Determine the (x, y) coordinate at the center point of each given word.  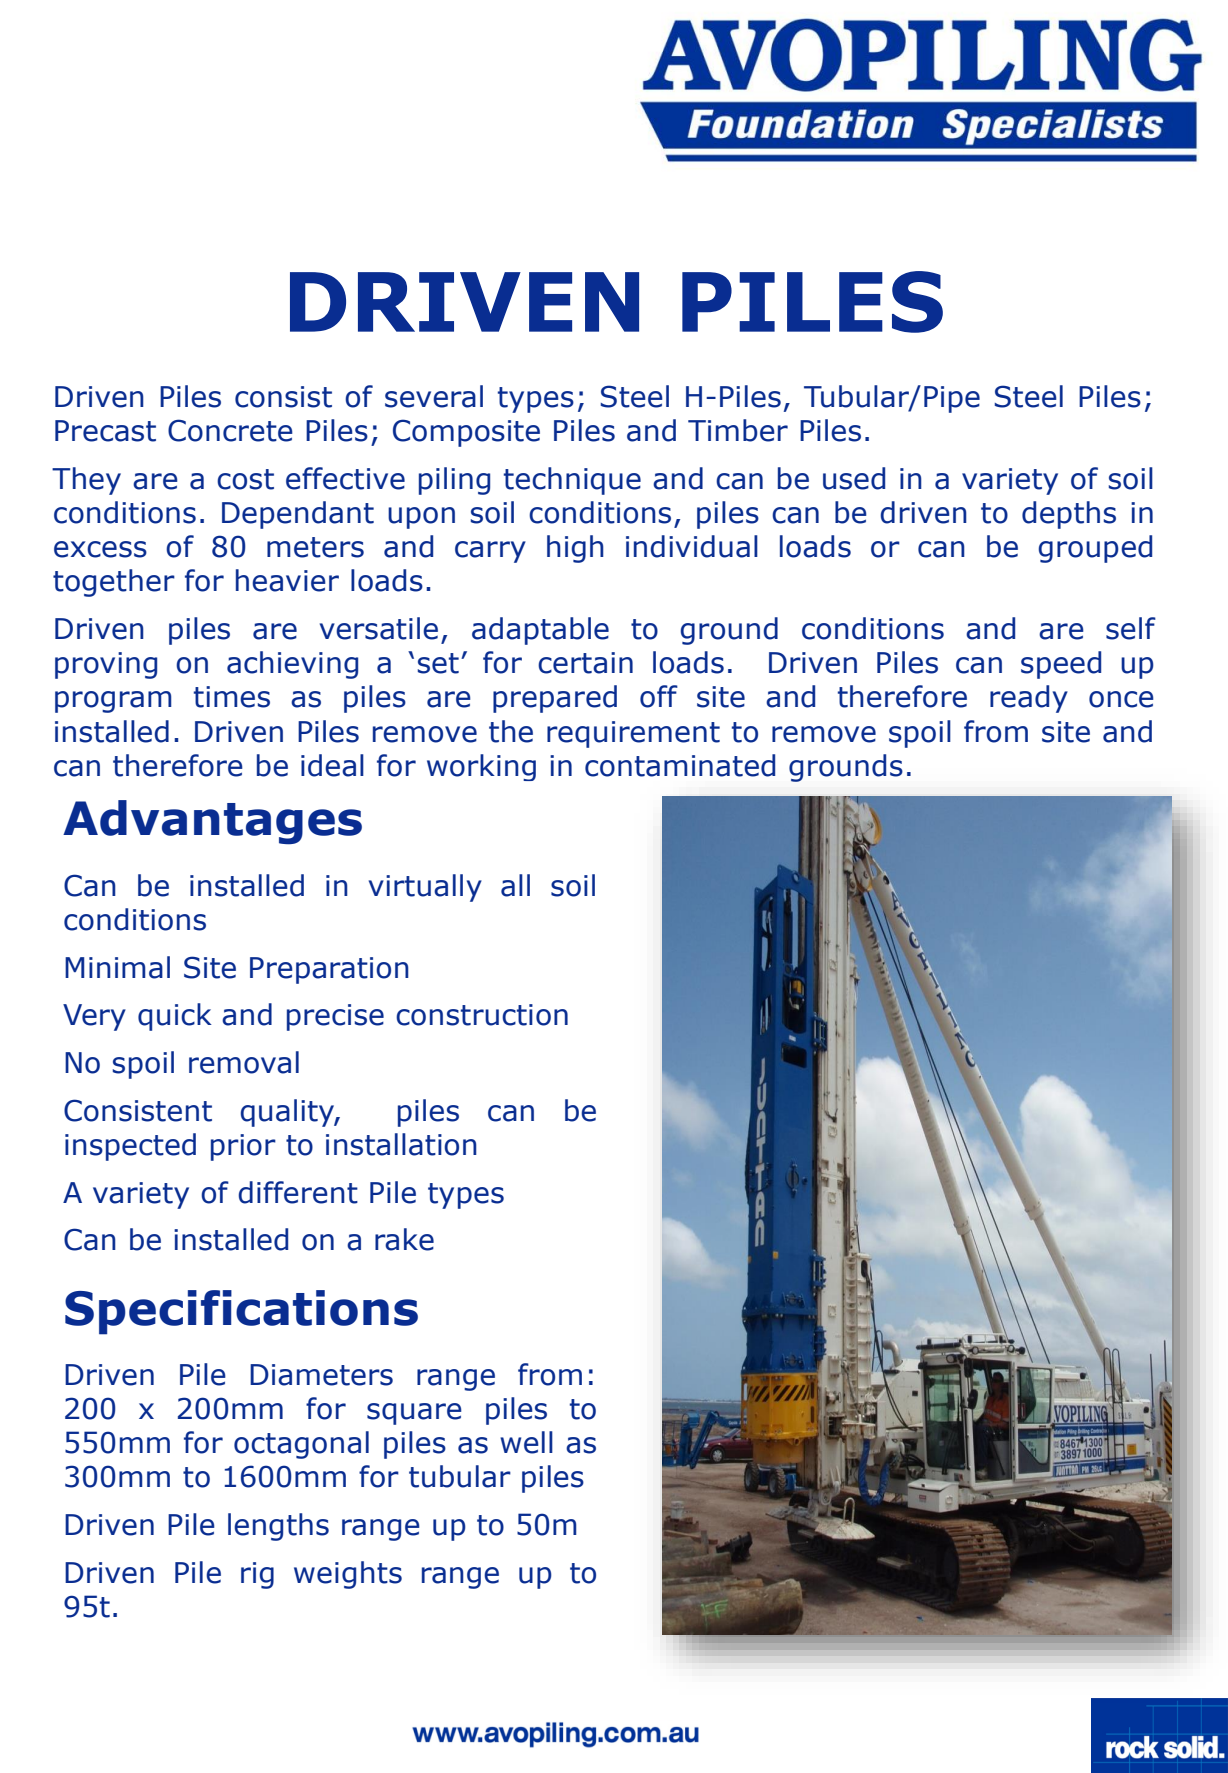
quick (175, 1017)
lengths (278, 1527)
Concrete (230, 430)
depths (1069, 515)
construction (482, 1015)
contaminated (680, 765)
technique (572, 481)
